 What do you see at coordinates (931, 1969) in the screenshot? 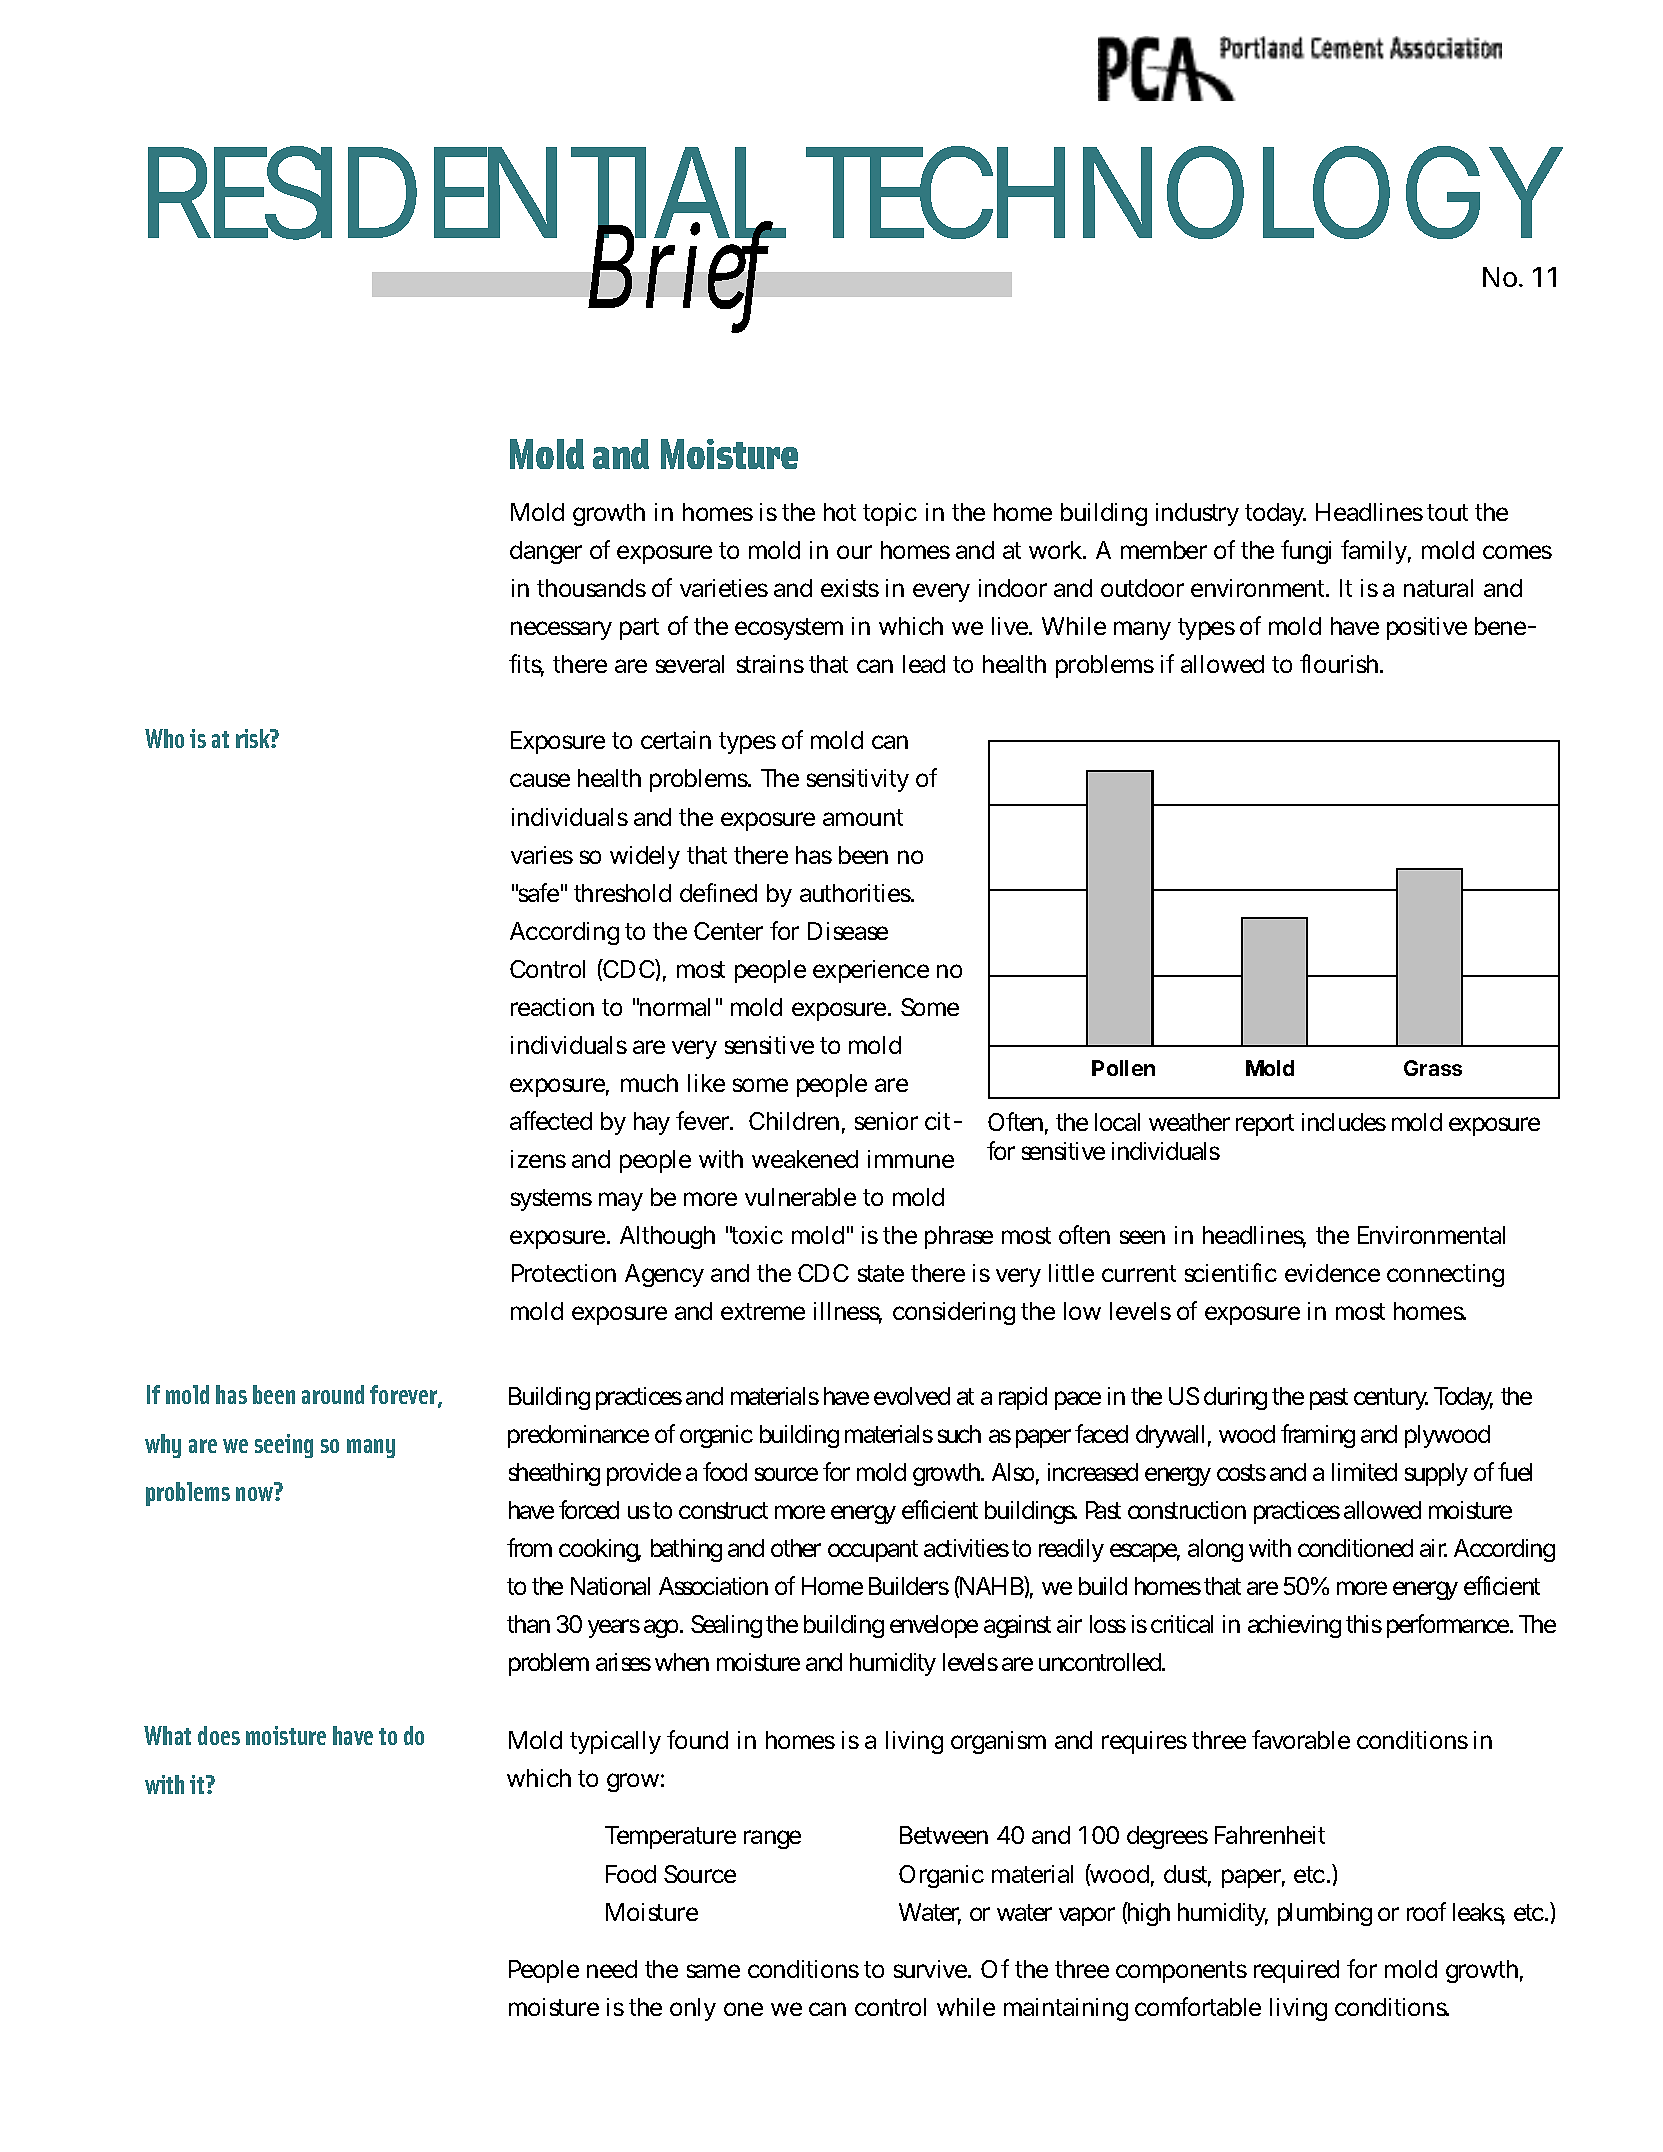
I see `survive` at bounding box center [931, 1969].
